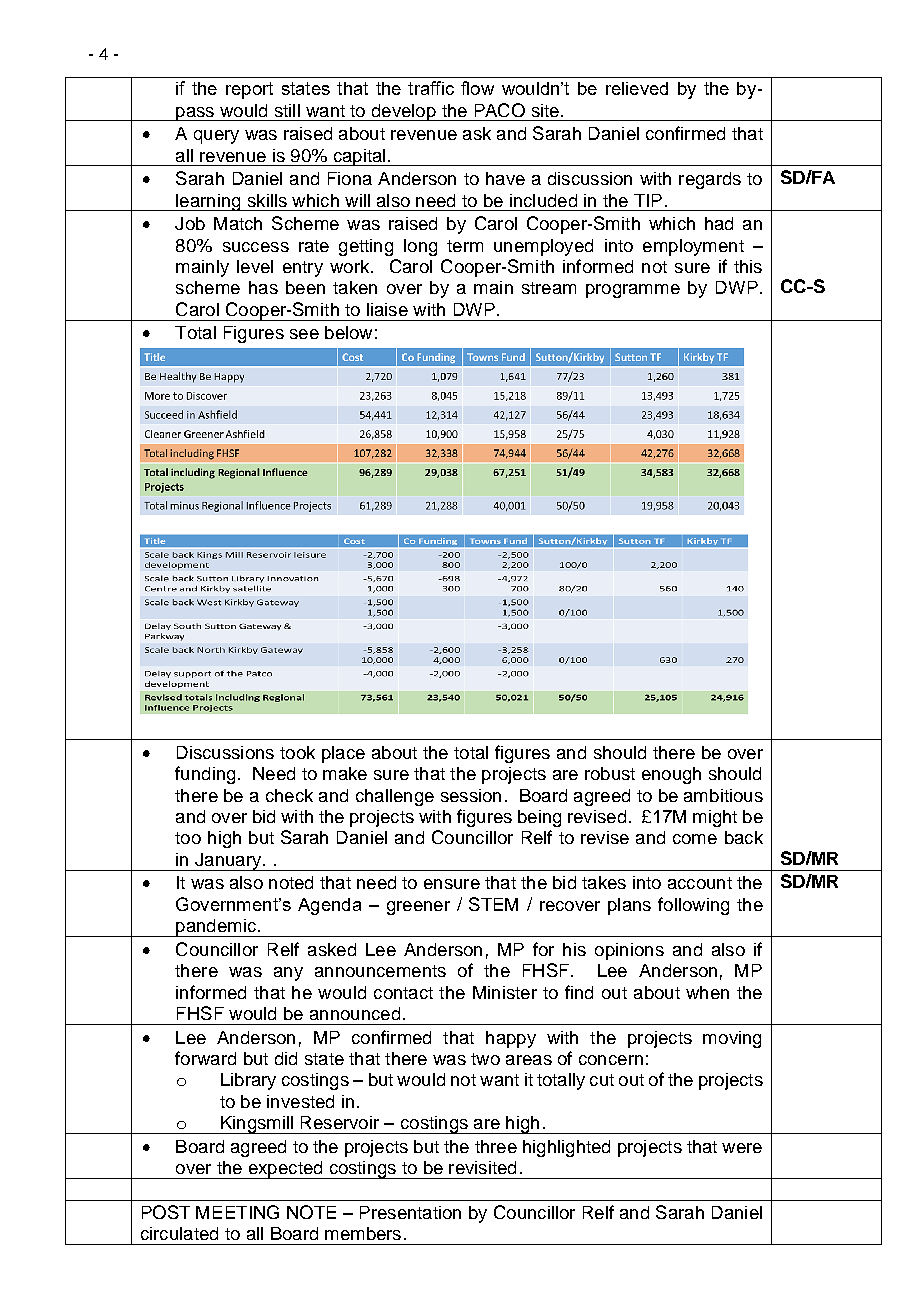  Describe the element at coordinates (410, 1212) in the screenshot. I see `Presentation` at that location.
